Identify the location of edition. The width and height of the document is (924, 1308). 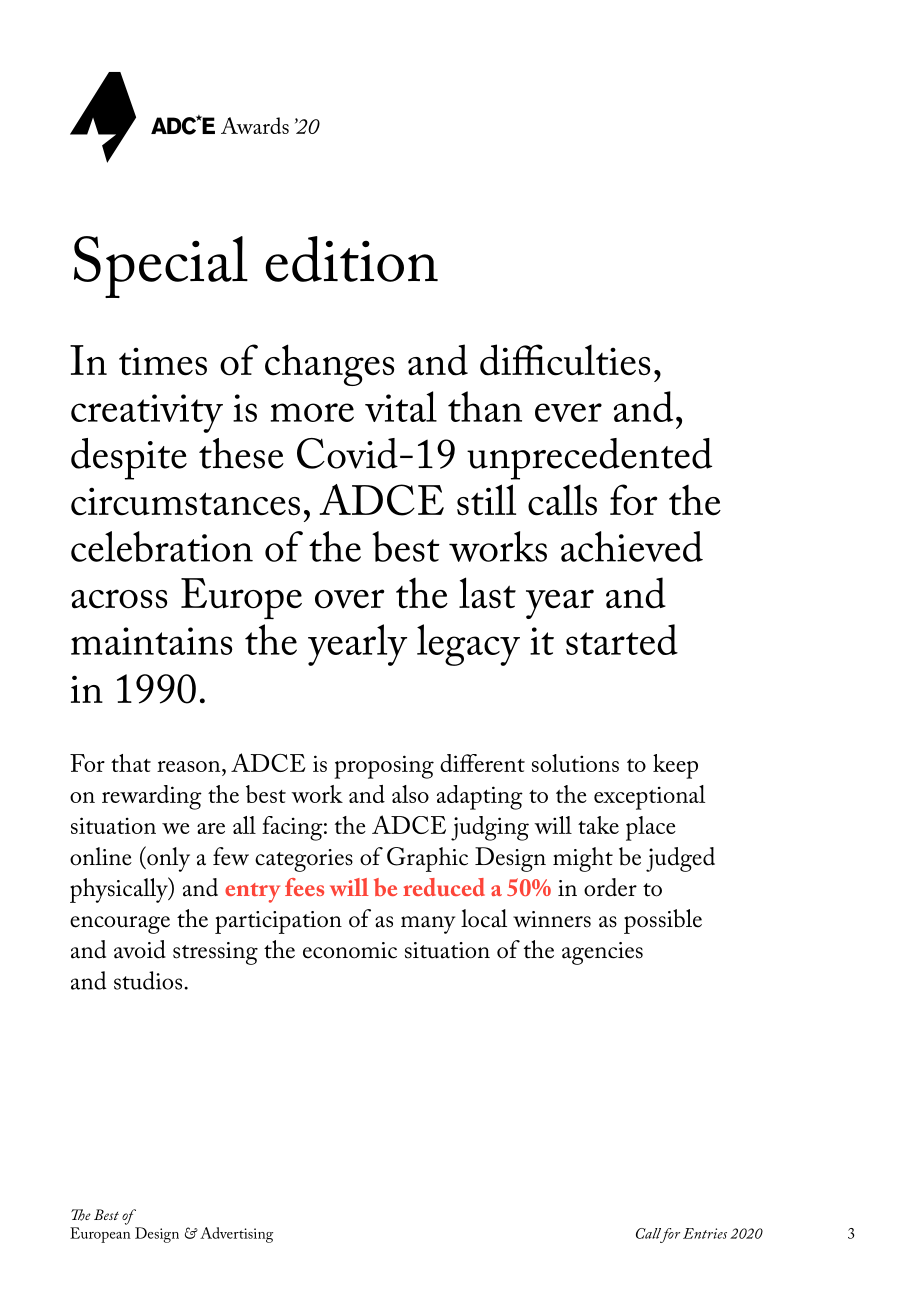
(352, 259).
